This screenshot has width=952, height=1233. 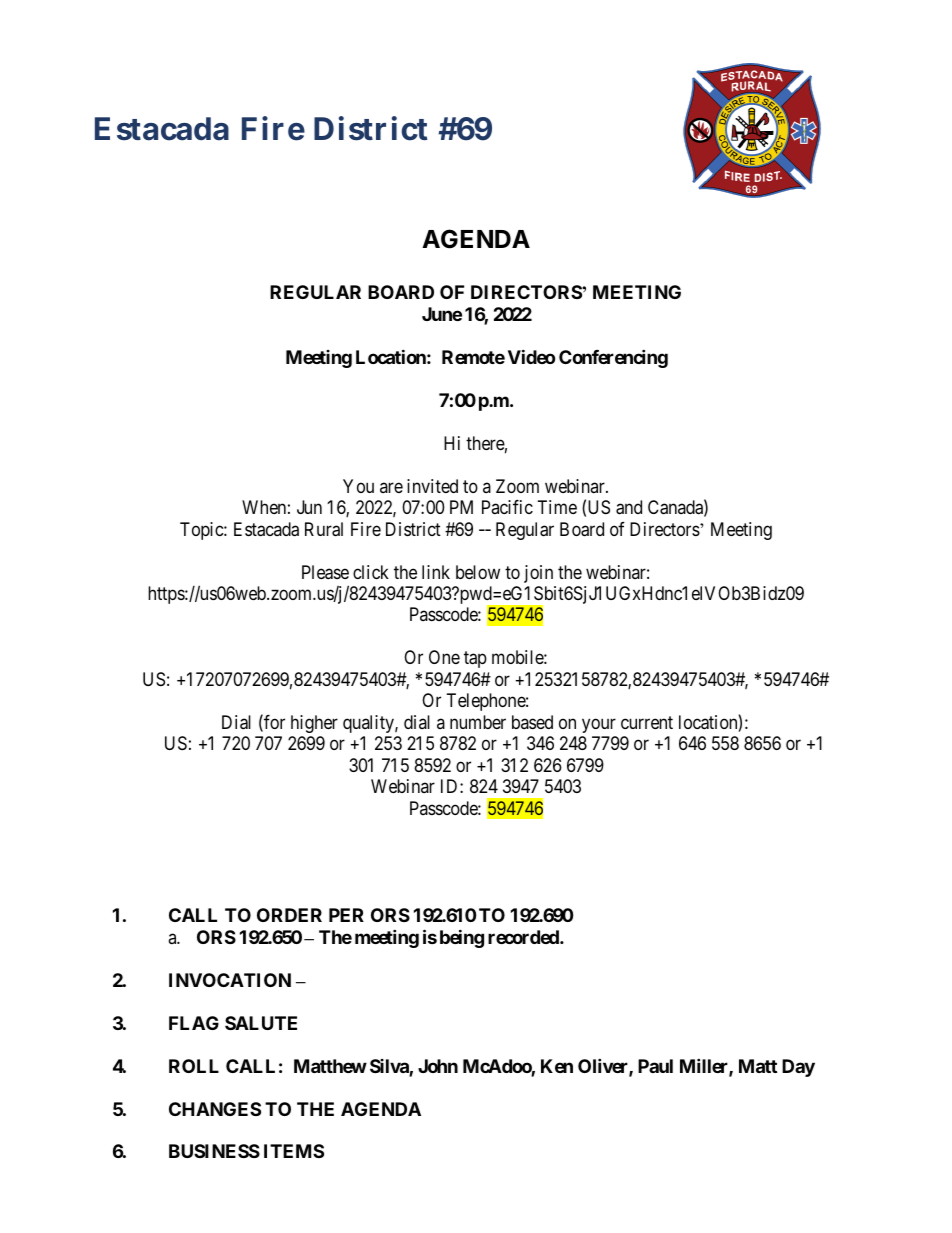 I want to click on ORDER, so click(x=289, y=915).
